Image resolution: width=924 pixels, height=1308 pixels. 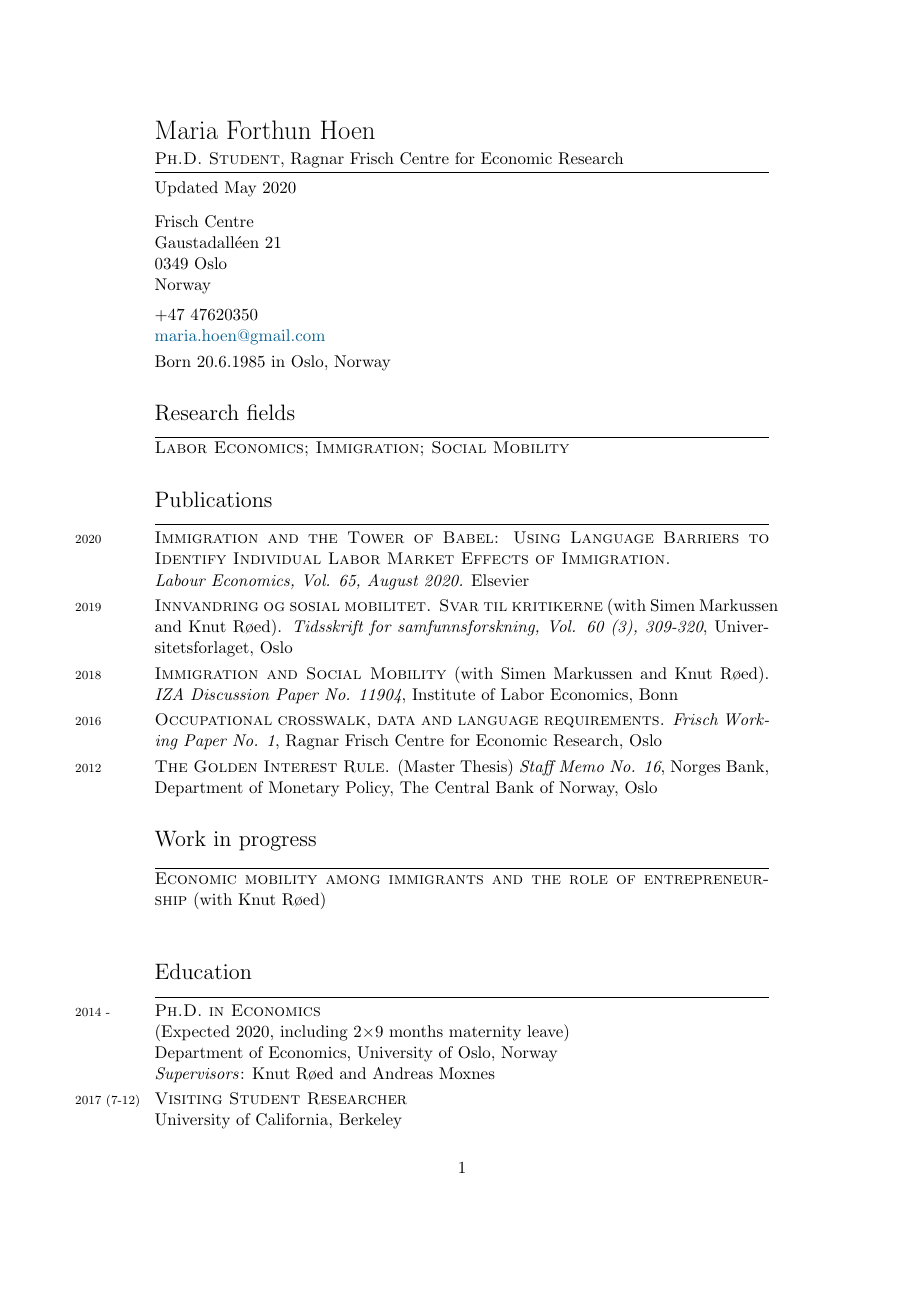 I want to click on August, so click(x=393, y=582).
